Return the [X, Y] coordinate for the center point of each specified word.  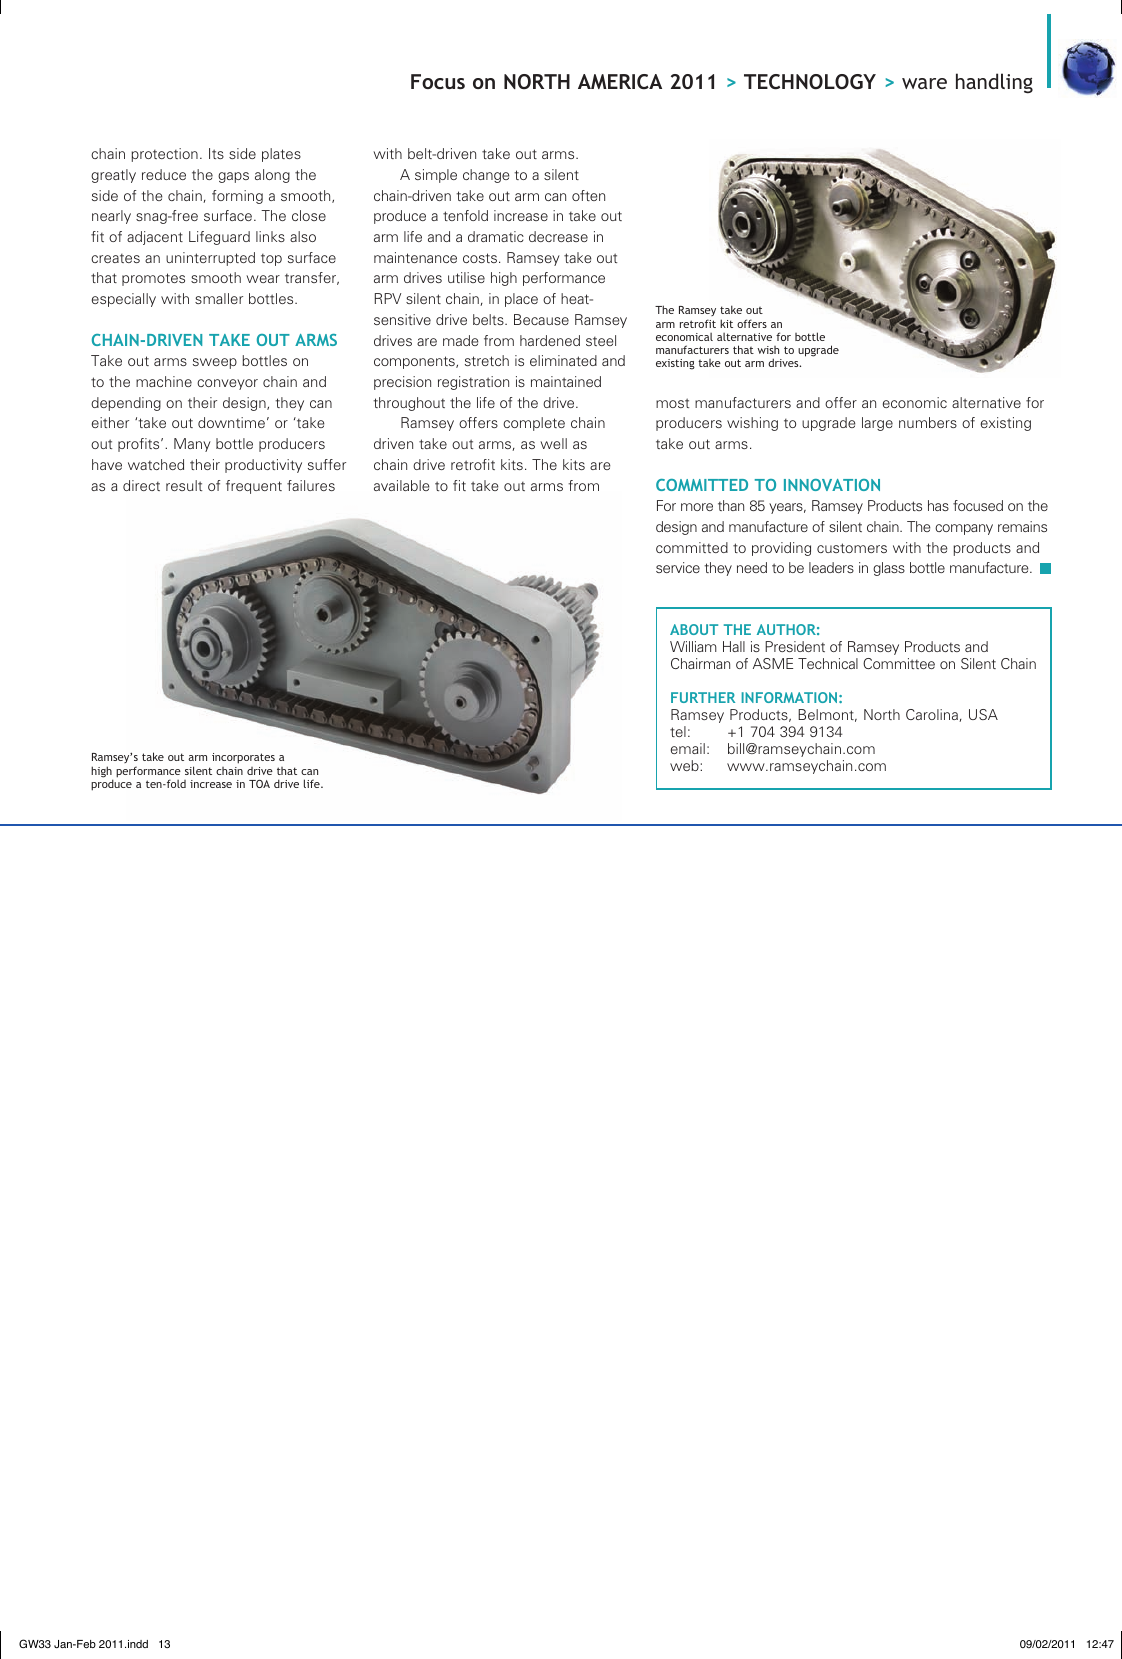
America [620, 82]
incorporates [243, 758]
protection [164, 155]
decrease [558, 236]
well [553, 443]
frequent [254, 487]
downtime [231, 422]
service [678, 567]
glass [889, 569]
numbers [928, 422]
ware [924, 83]
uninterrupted [210, 259]
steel [601, 340]
